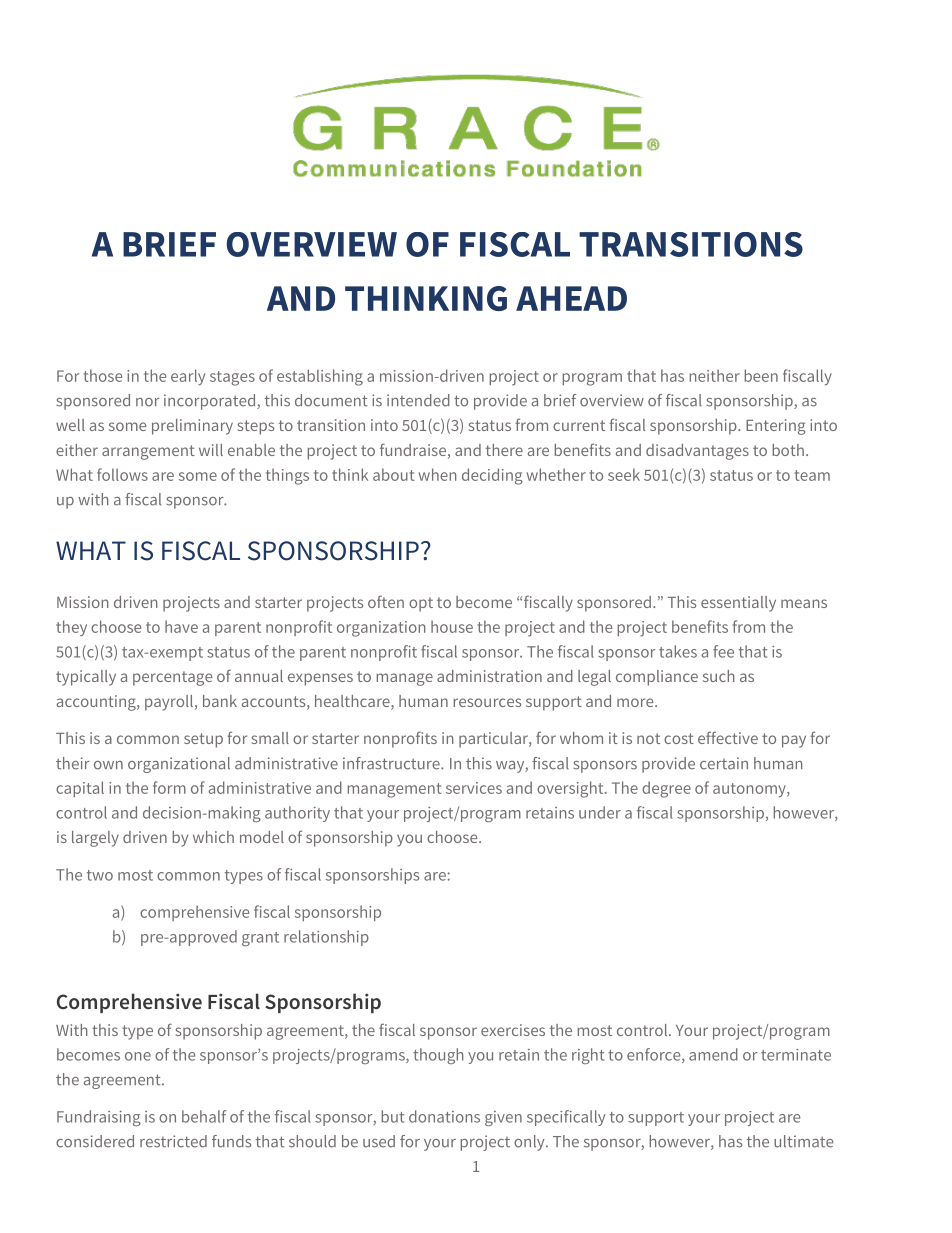 This image has height=1233, width=952. I want to click on been, so click(761, 375).
